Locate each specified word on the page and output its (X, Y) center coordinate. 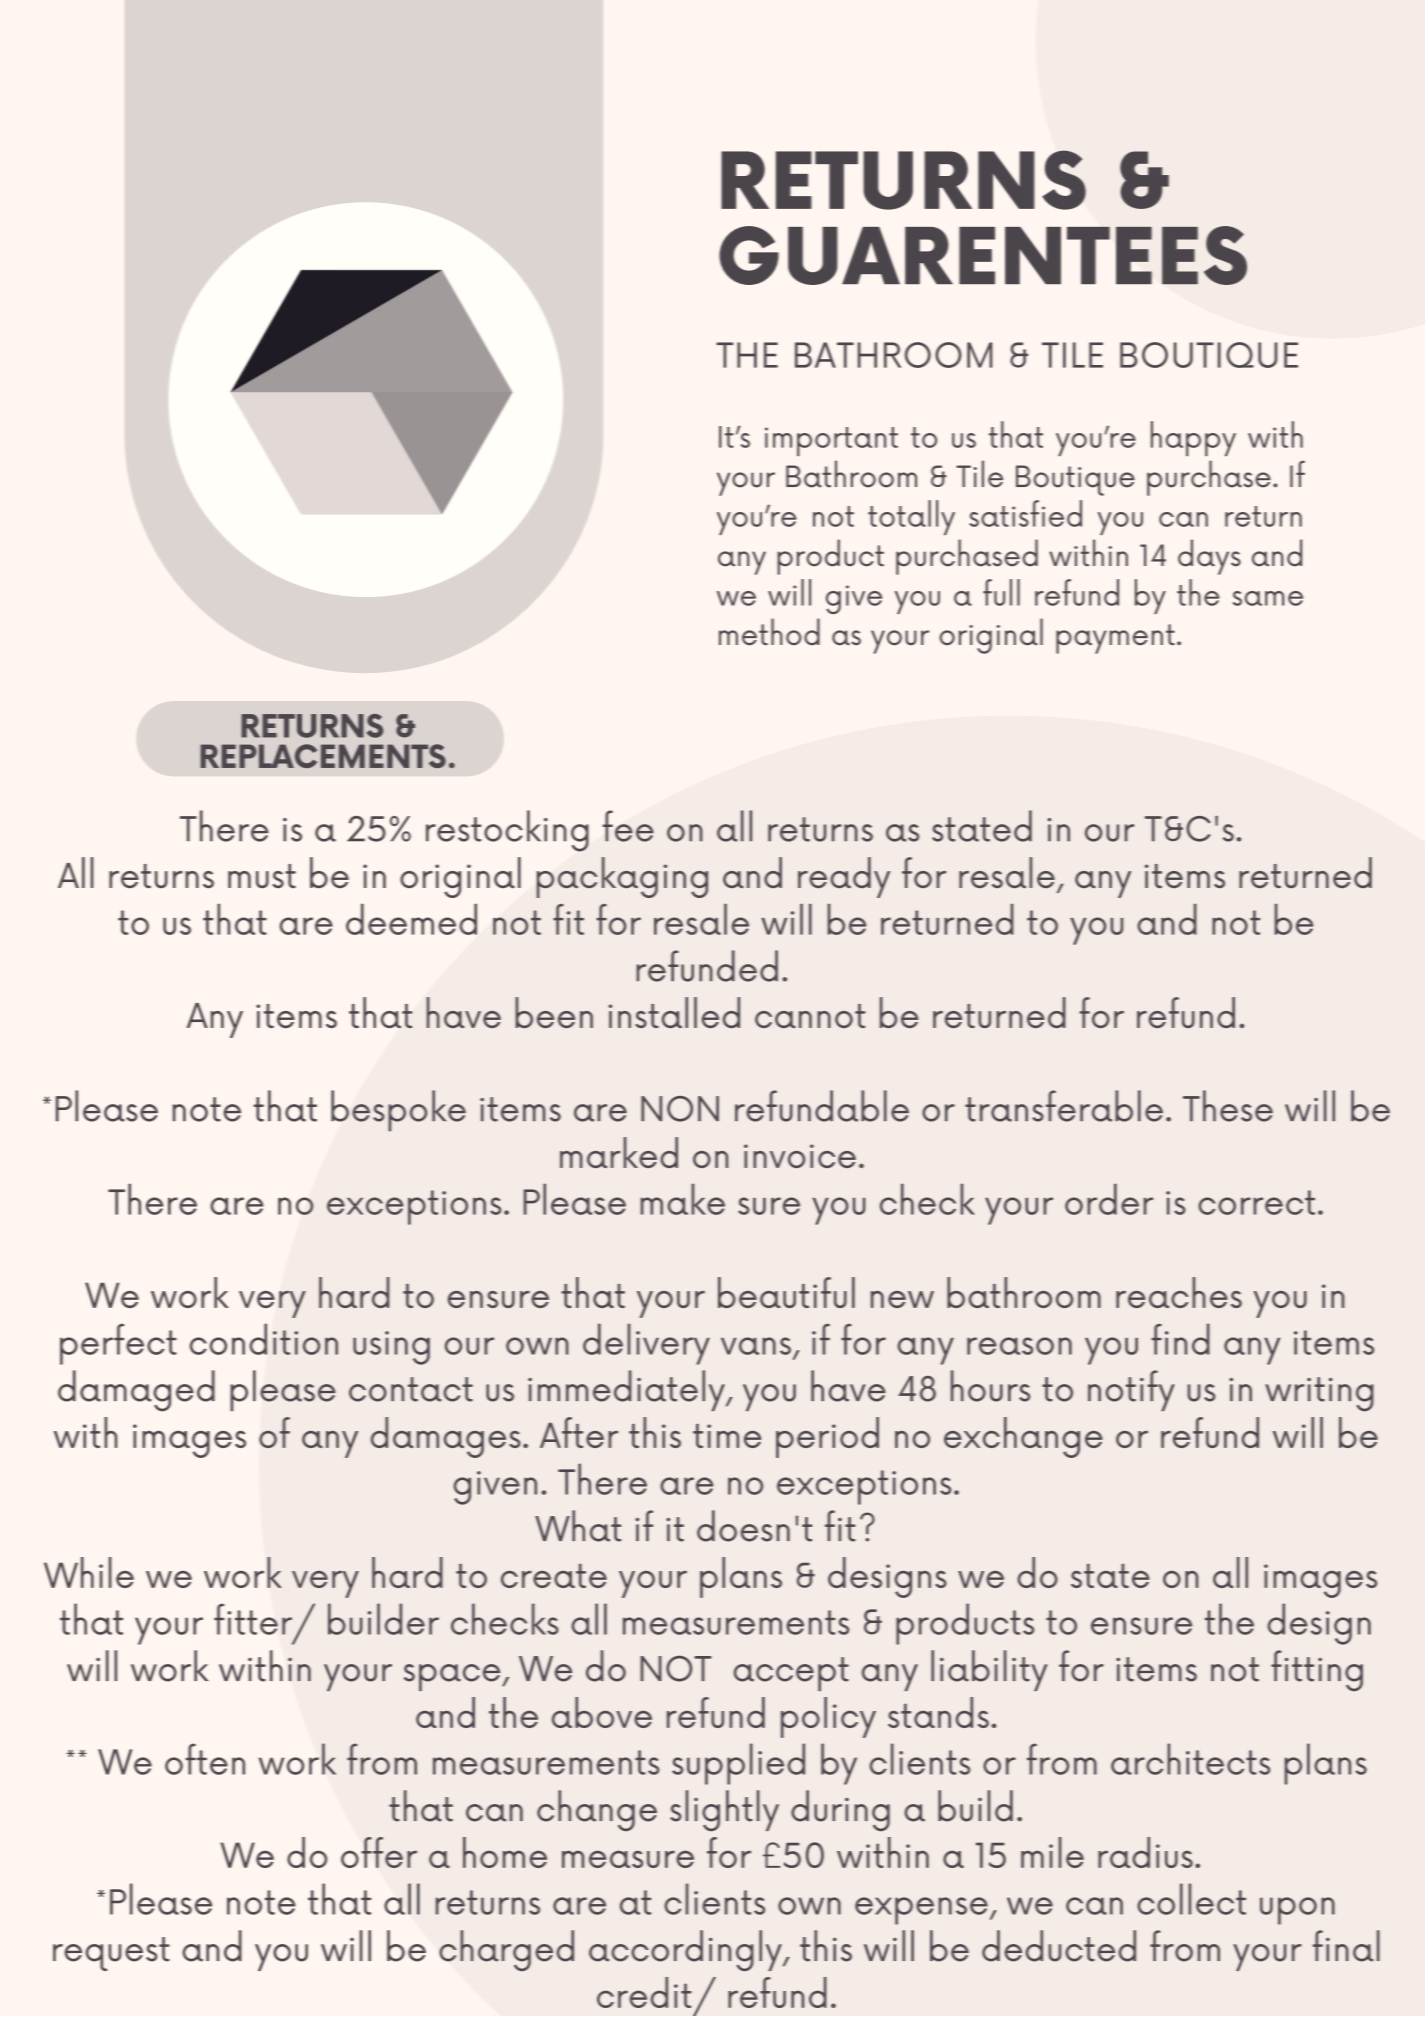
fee (628, 826)
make (683, 1199)
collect (1191, 1899)
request (111, 1954)
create (554, 1576)
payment (1115, 639)
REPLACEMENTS (323, 756)
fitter (253, 1619)
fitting (1317, 1670)
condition (264, 1339)
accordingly (686, 1950)
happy (1193, 438)
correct (1256, 1202)
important (831, 441)
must (262, 876)
